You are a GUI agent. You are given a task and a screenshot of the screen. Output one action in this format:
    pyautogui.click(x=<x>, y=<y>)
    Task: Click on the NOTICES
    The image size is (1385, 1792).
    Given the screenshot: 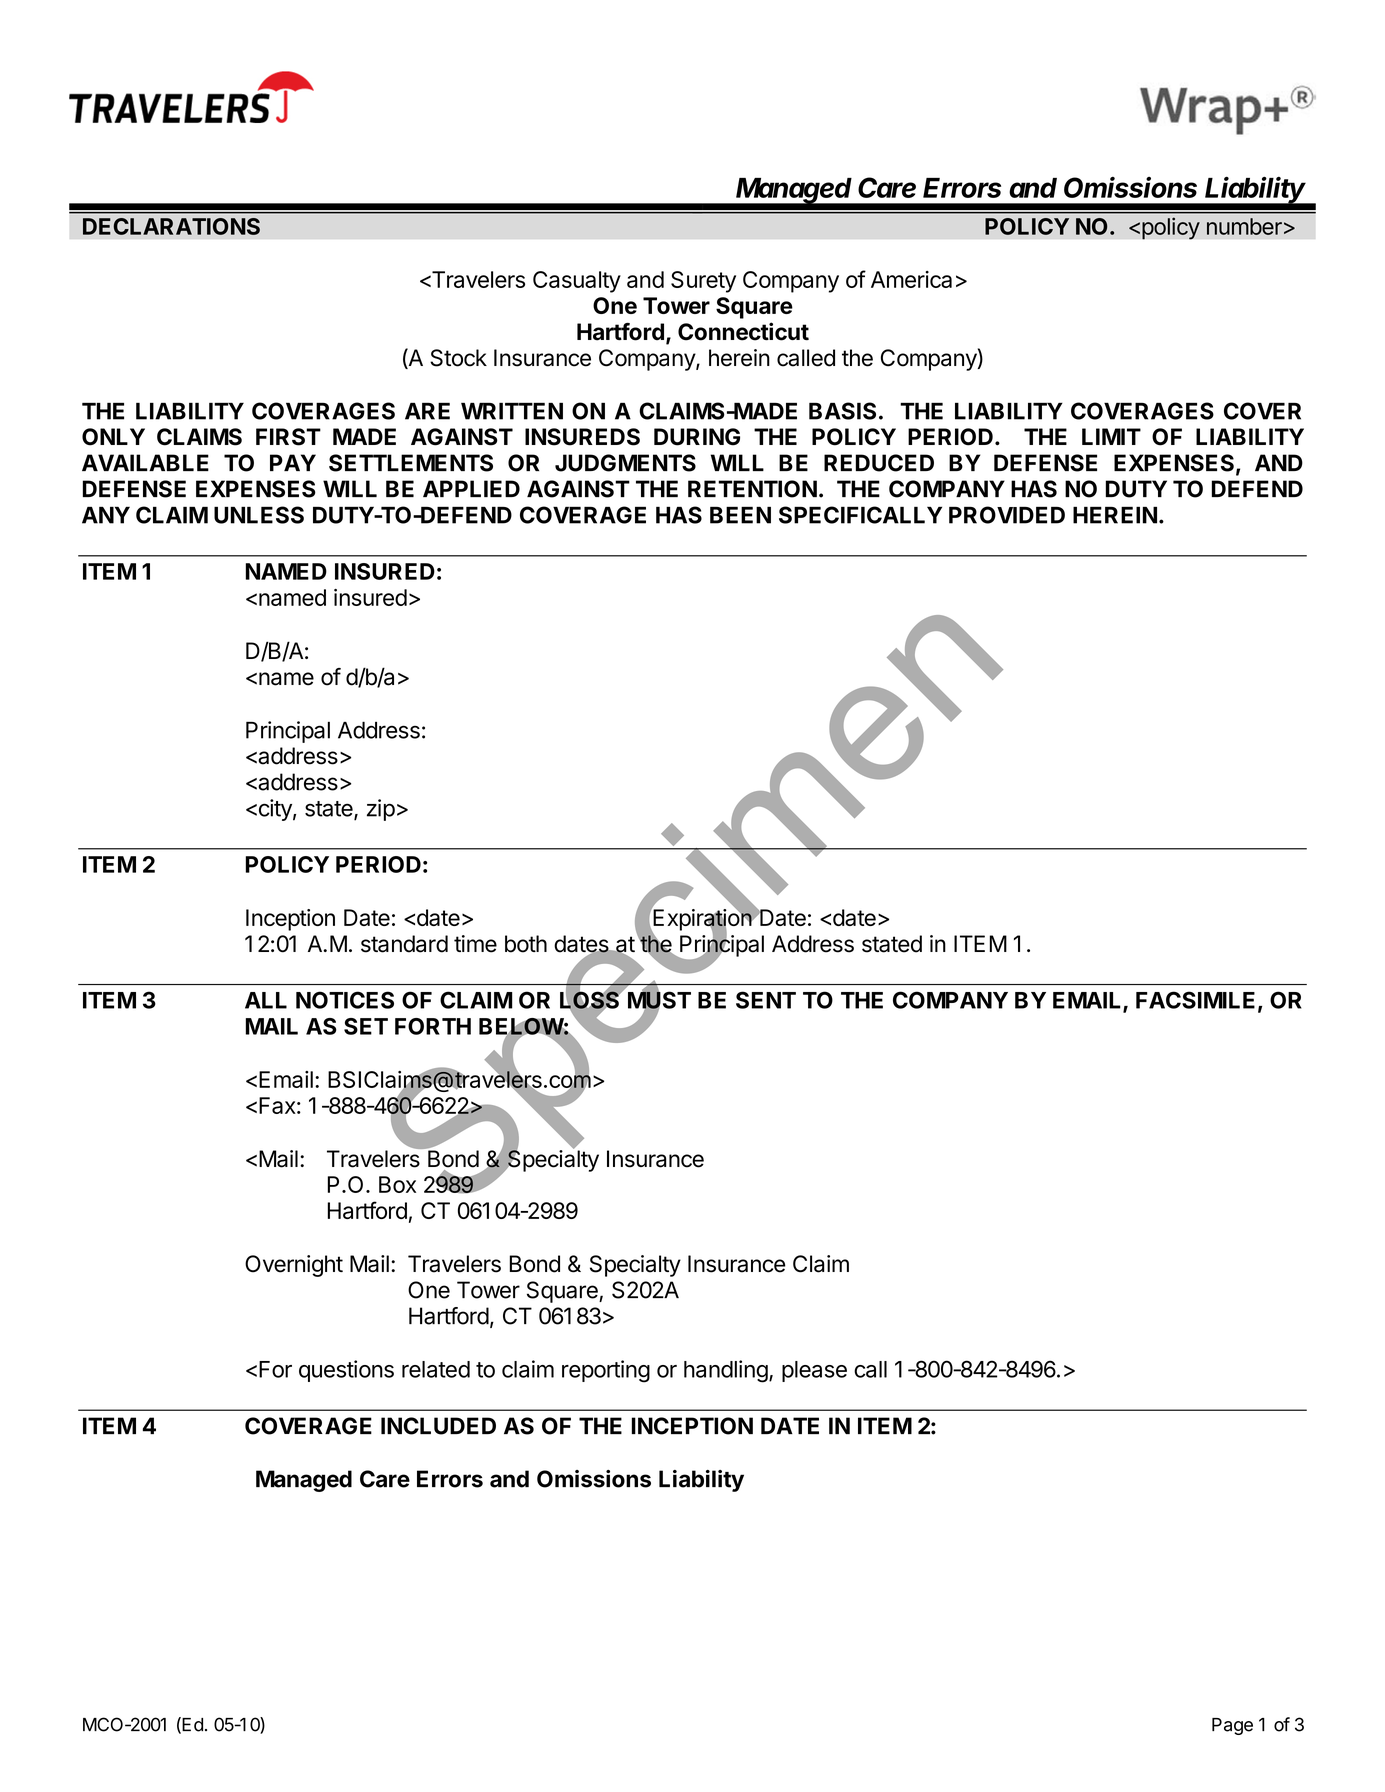 What is the action you would take?
    pyautogui.click(x=345, y=1000)
